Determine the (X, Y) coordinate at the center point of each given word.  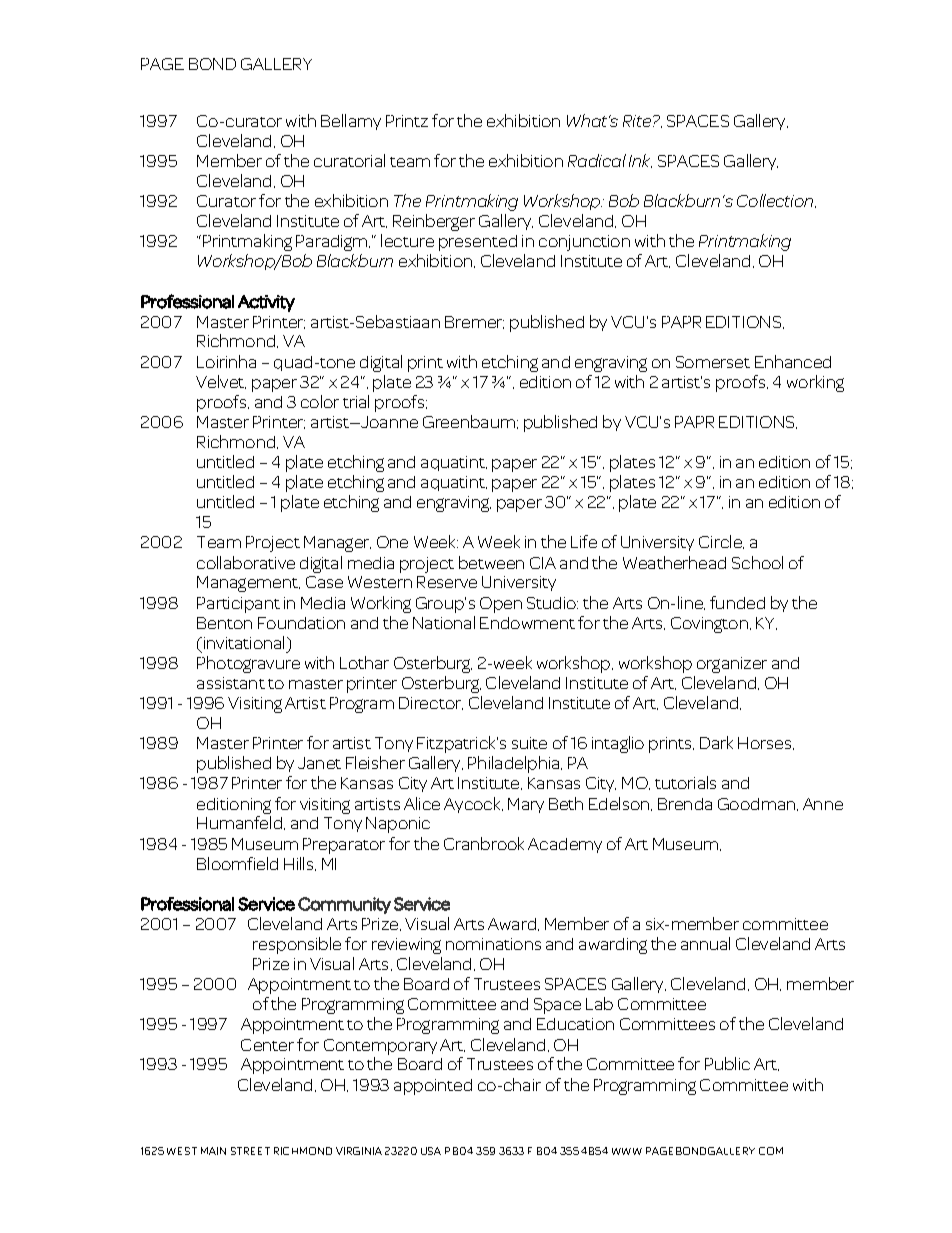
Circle (721, 542)
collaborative (246, 562)
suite (529, 743)
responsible (297, 945)
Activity (266, 303)
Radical (597, 160)
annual (705, 943)
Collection (776, 201)
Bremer (474, 322)
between (491, 562)
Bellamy (351, 122)
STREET (250, 1151)
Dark (716, 742)
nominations (493, 944)
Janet (319, 763)
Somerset (713, 362)
